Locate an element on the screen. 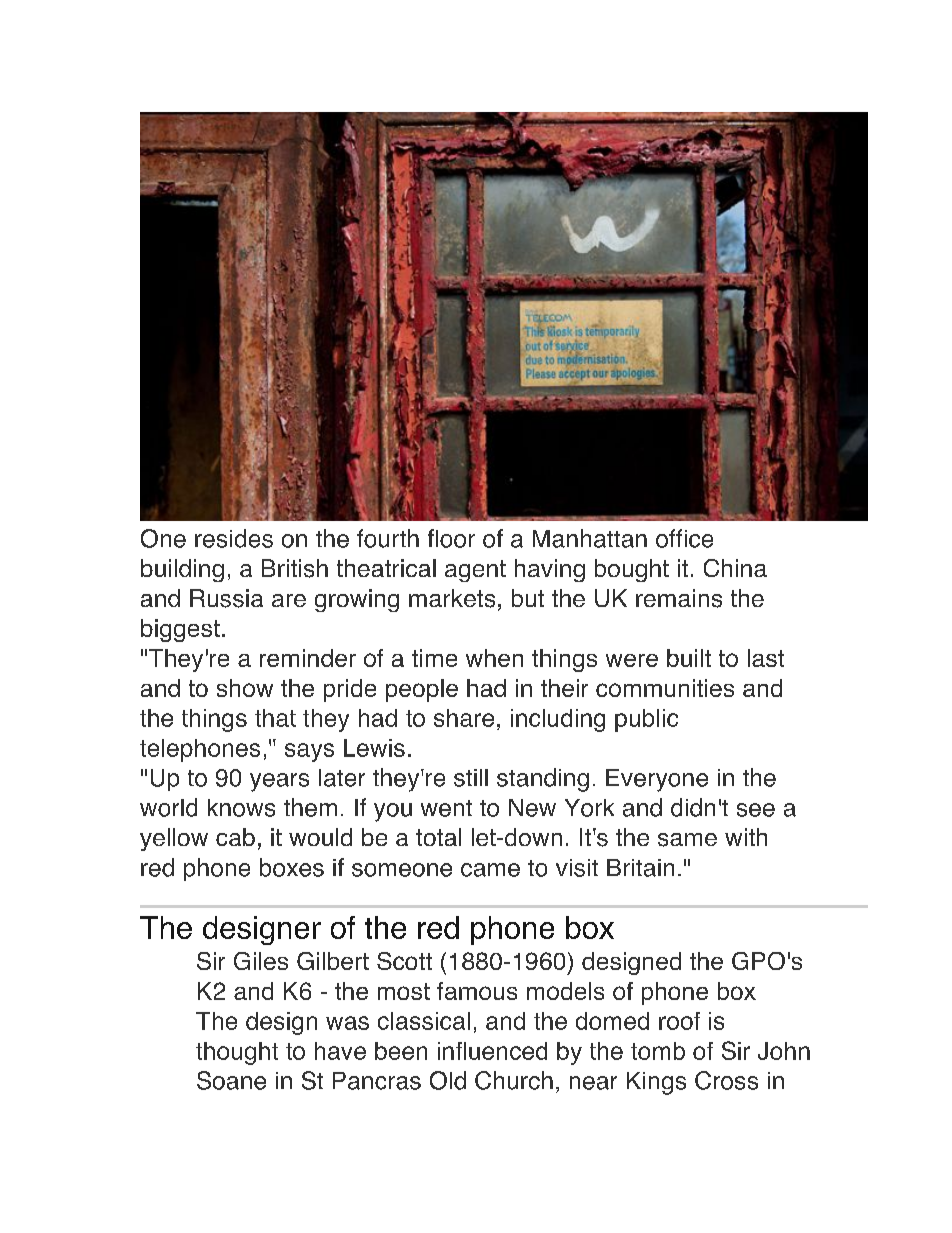 Image resolution: width=952 pixels, height=1233 pixels. Giles is located at coordinates (261, 961).
